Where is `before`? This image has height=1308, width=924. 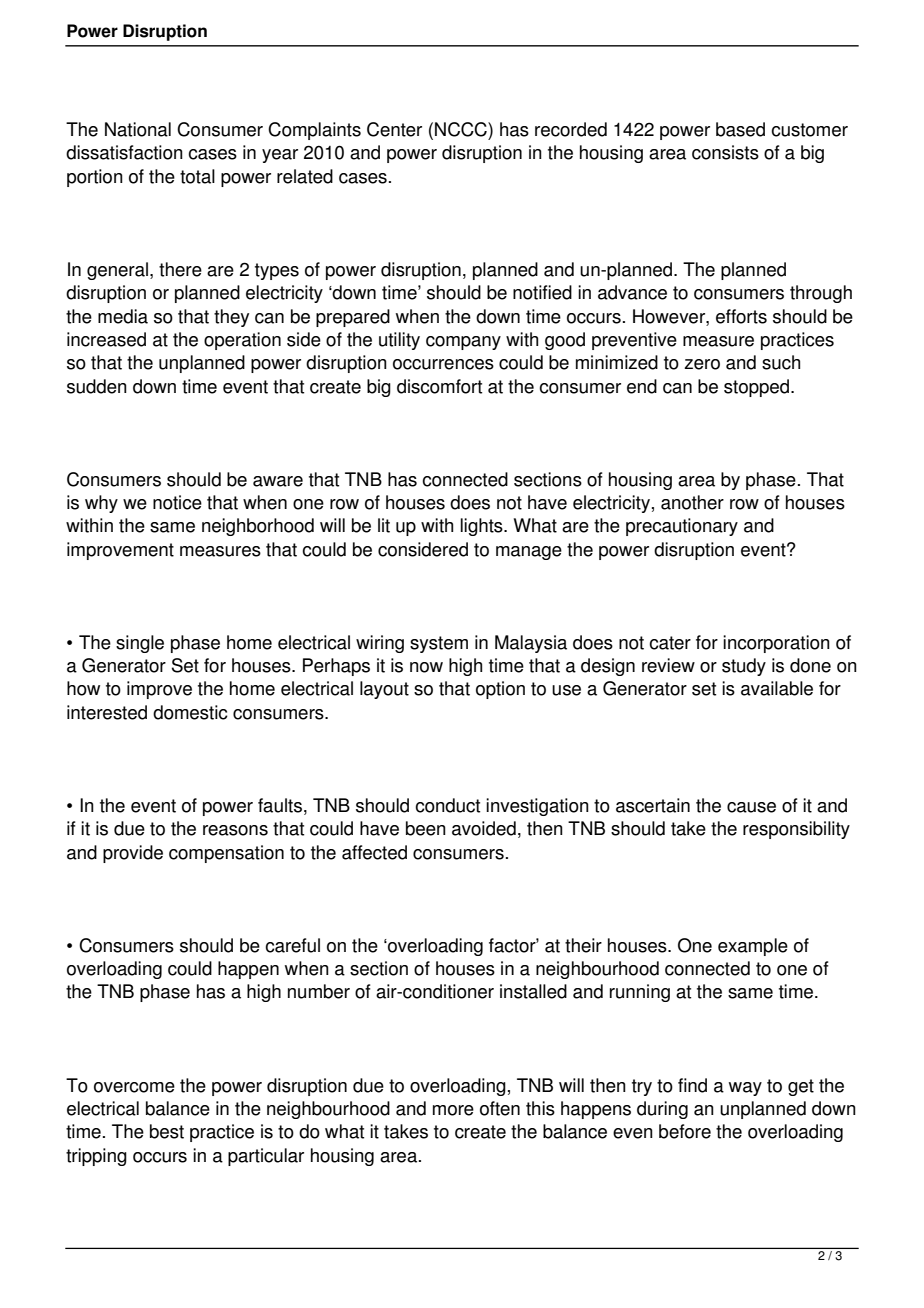 before is located at coordinates (685, 1131).
